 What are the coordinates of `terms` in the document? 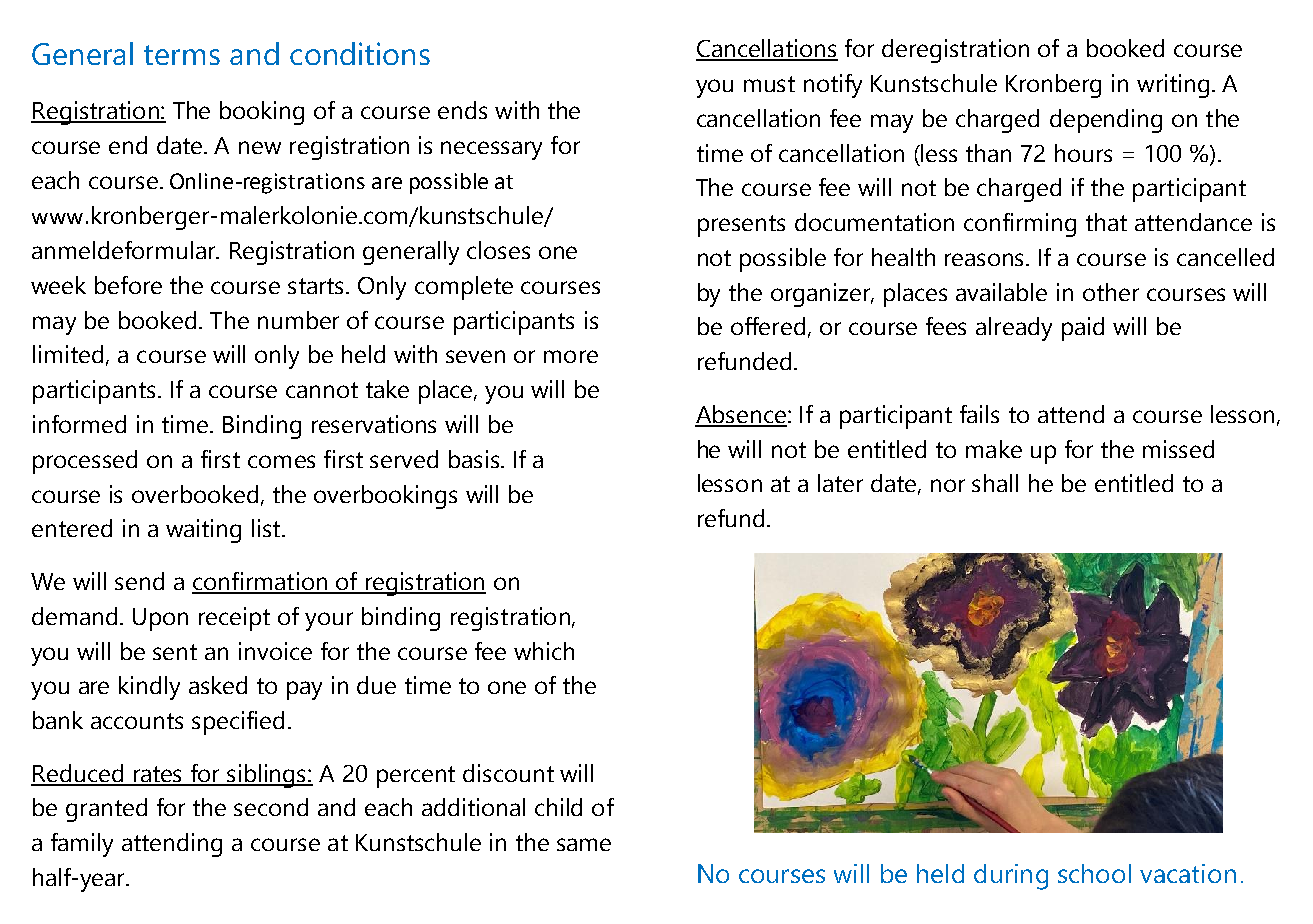 It's located at (182, 55).
